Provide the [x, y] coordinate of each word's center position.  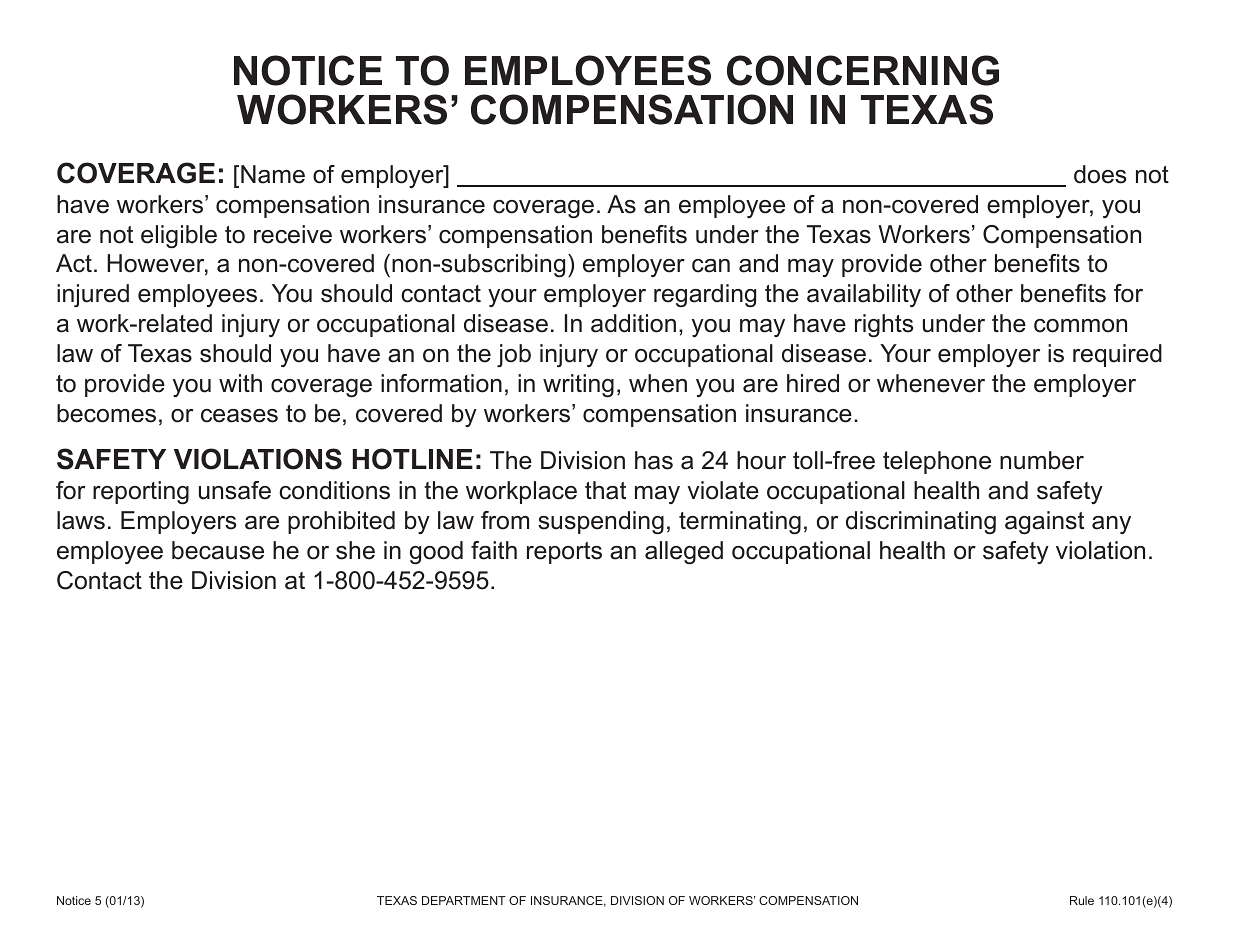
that [605, 490]
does [1100, 174]
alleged [684, 552]
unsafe [235, 490]
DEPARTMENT [464, 900]
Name [273, 174]
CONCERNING [863, 70]
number [1042, 460]
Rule [1082, 900]
